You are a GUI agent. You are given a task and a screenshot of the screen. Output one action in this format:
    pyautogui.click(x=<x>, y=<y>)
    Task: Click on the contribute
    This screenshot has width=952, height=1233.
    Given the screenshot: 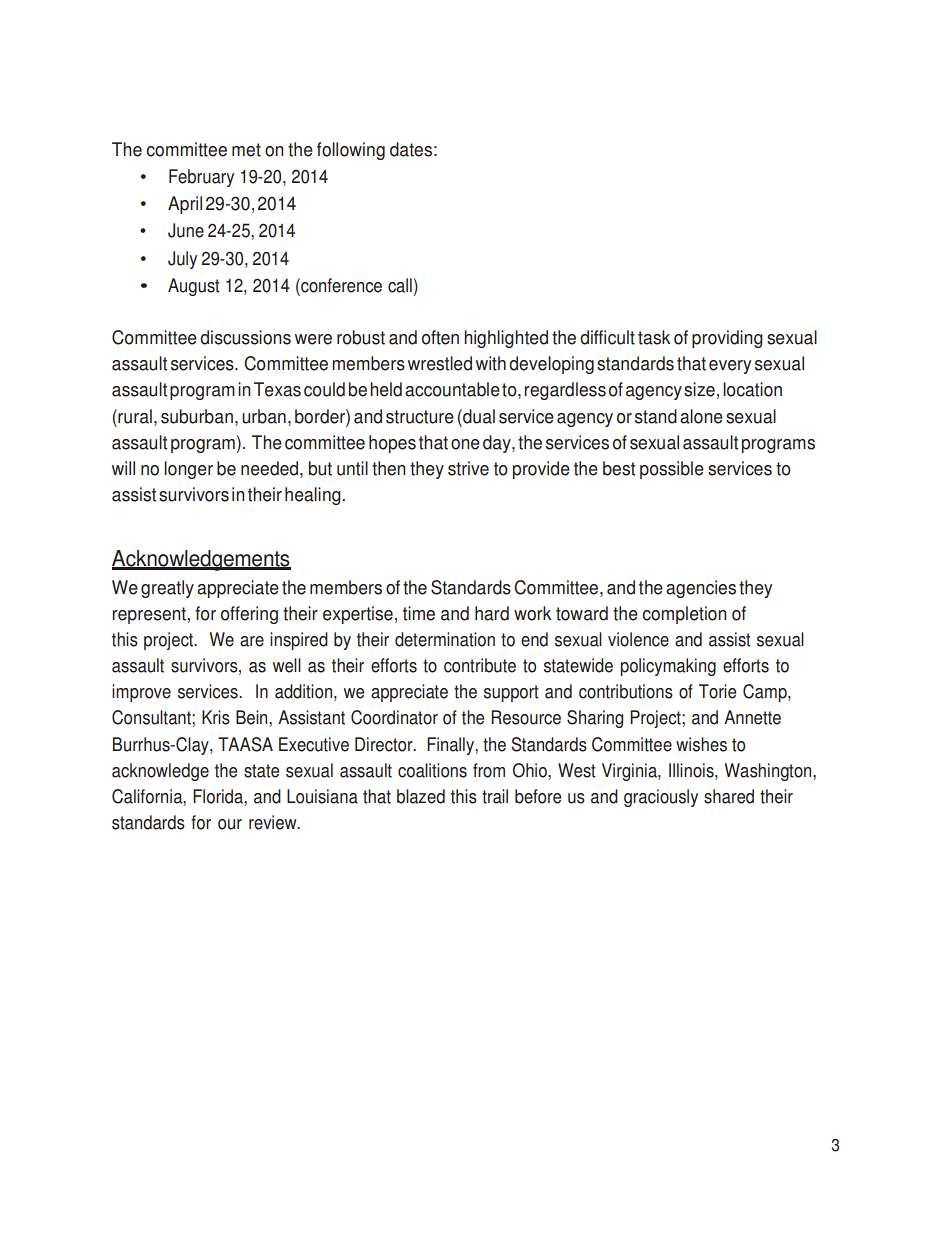 What is the action you would take?
    pyautogui.click(x=480, y=665)
